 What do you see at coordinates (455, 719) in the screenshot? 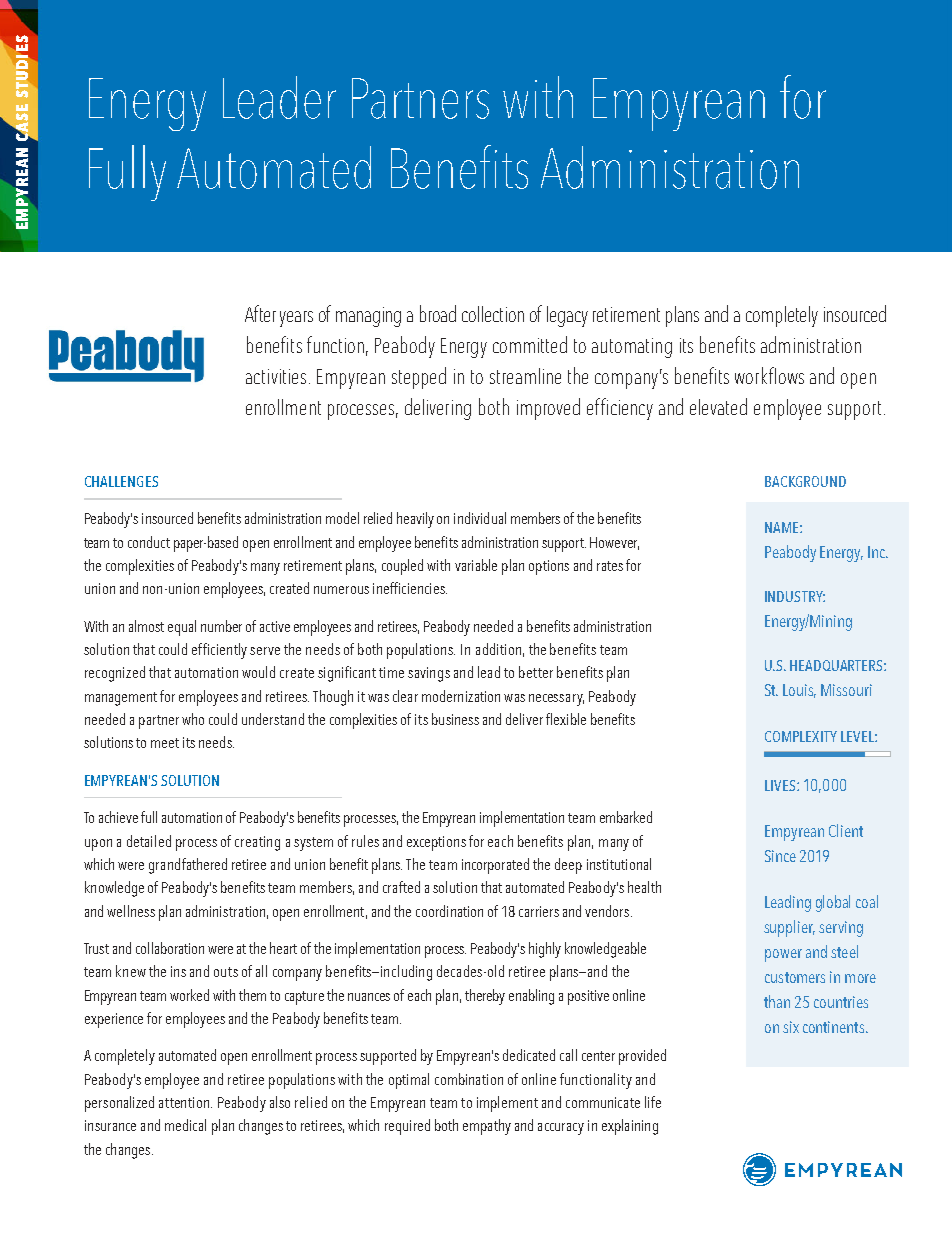
I see `business` at bounding box center [455, 719].
